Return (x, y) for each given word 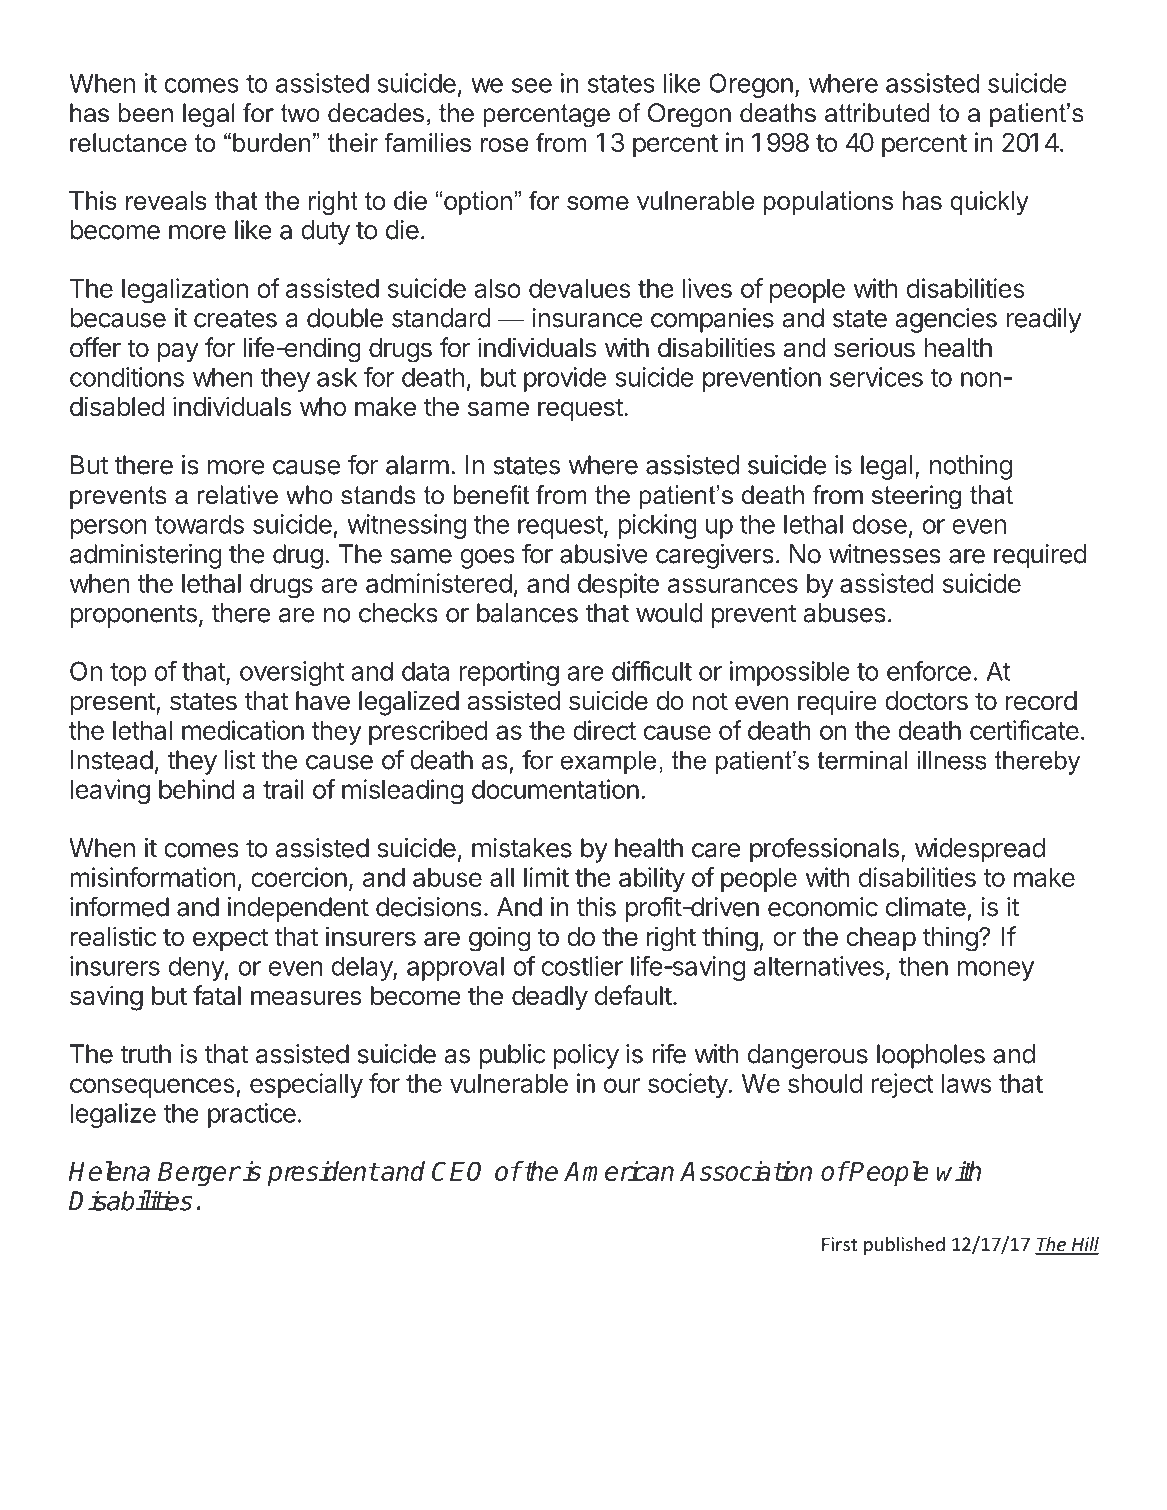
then (923, 966)
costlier (582, 966)
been (146, 113)
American (619, 1171)
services (876, 377)
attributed (877, 113)
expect (231, 939)
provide (565, 379)
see (532, 85)
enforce (929, 671)
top (128, 674)
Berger (199, 1174)
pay (178, 352)
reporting (509, 673)
